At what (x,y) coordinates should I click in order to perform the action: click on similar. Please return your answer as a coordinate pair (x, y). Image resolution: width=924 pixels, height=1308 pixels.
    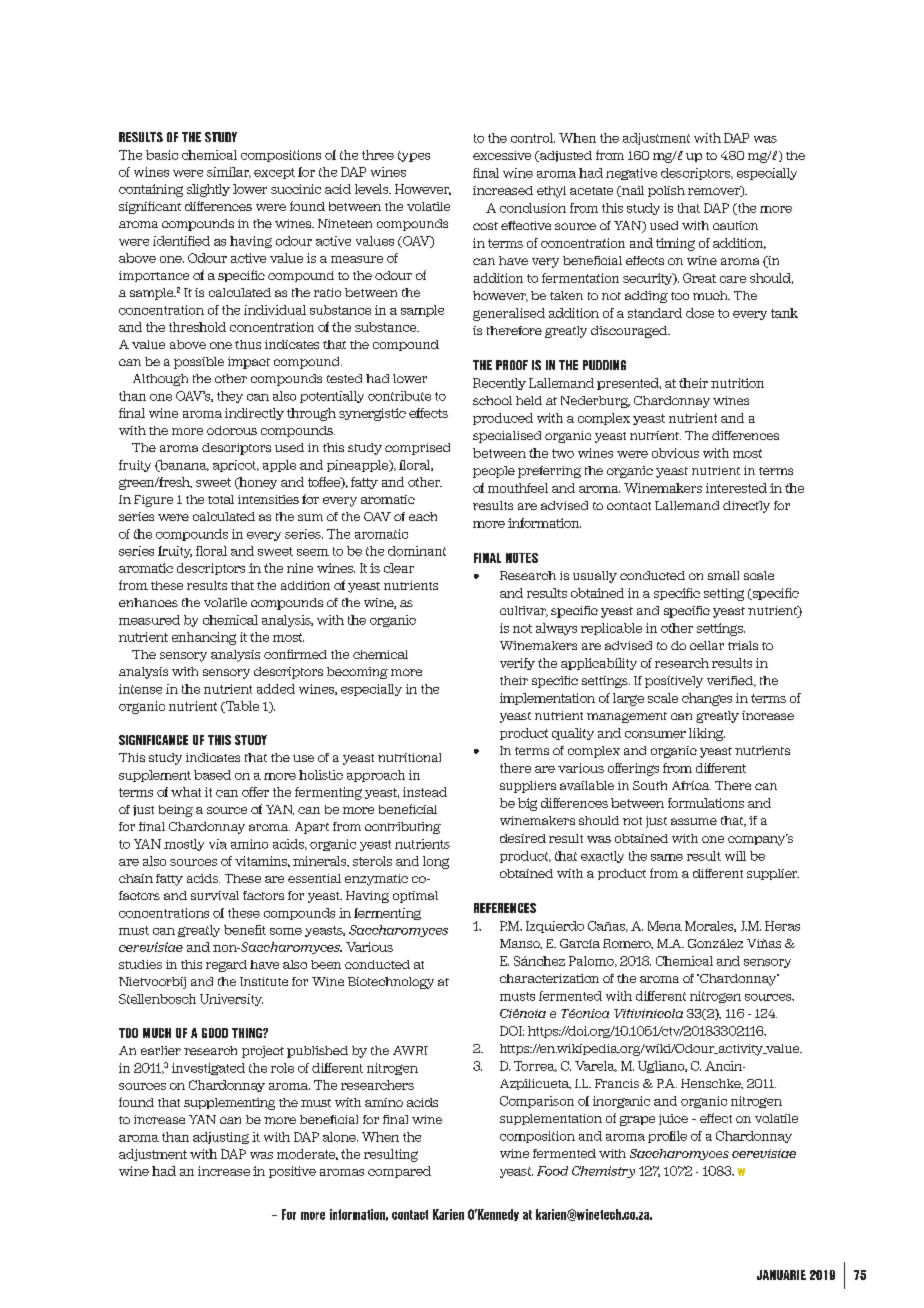
    Looking at the image, I should click on (229, 172).
